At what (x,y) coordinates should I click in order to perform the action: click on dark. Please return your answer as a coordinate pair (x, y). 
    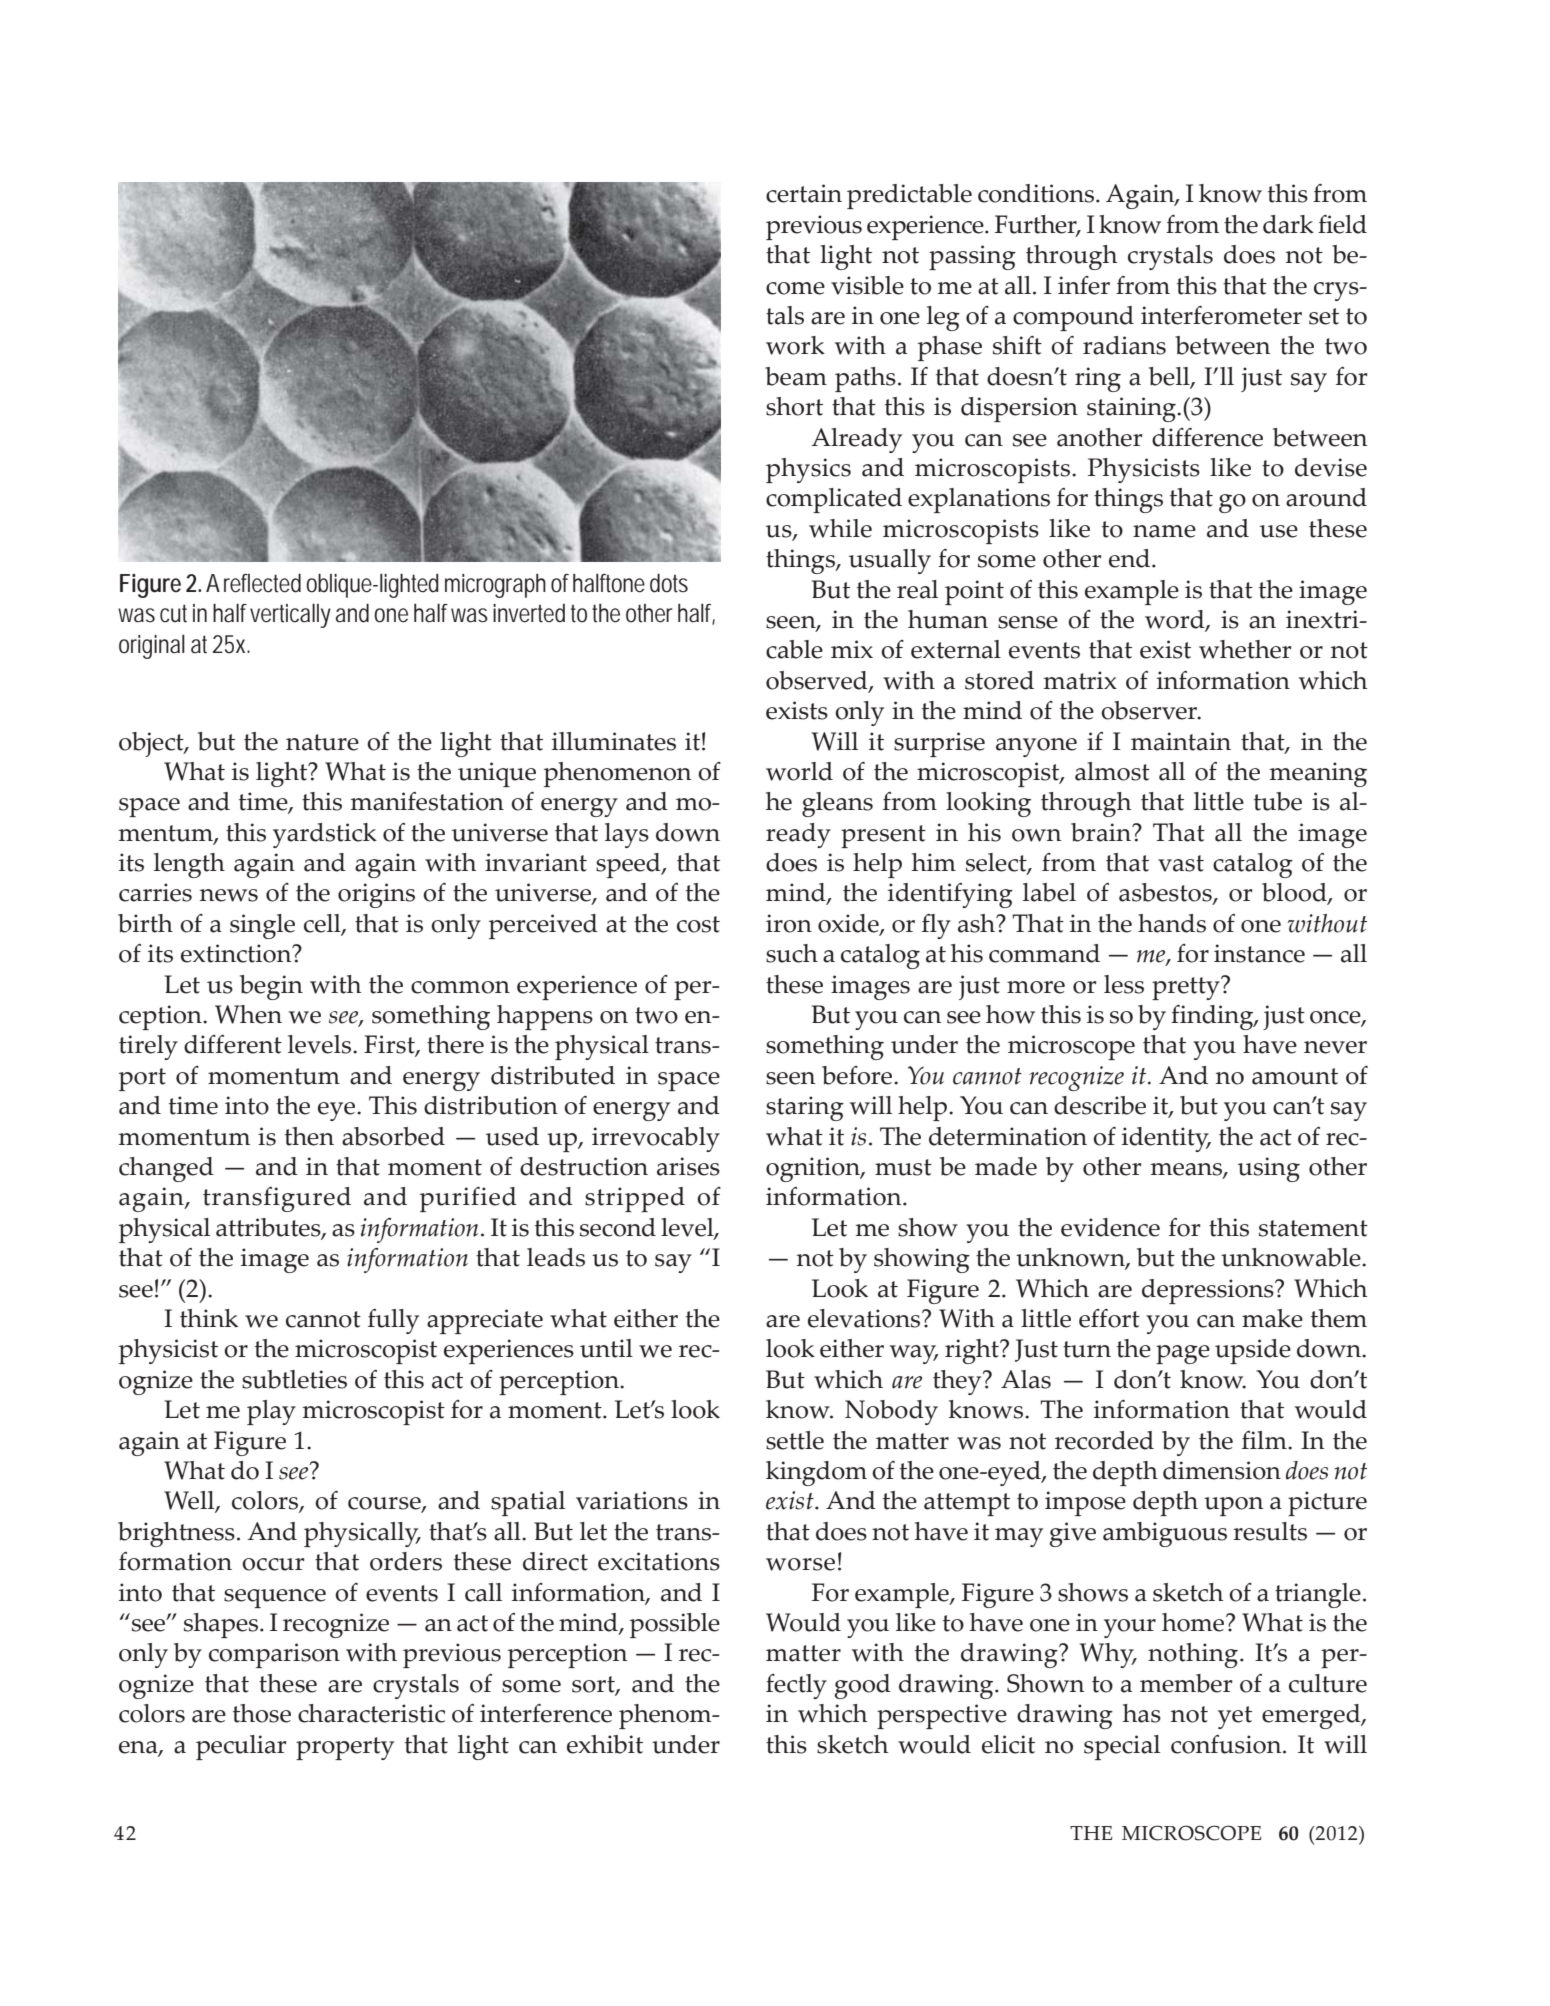
    Looking at the image, I should click on (1288, 224).
